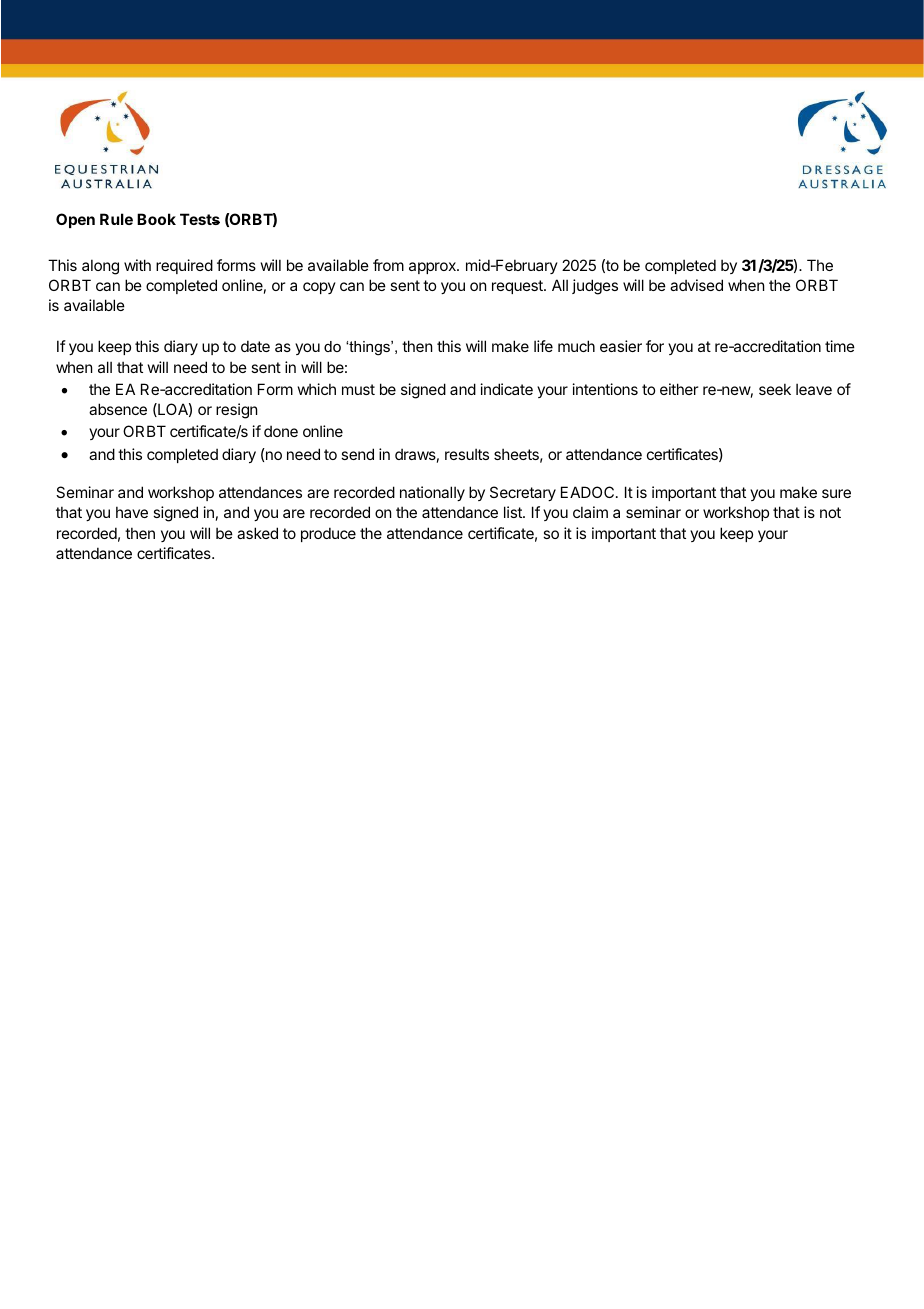 Image resolution: width=924 pixels, height=1309 pixels. I want to click on from, so click(388, 265).
